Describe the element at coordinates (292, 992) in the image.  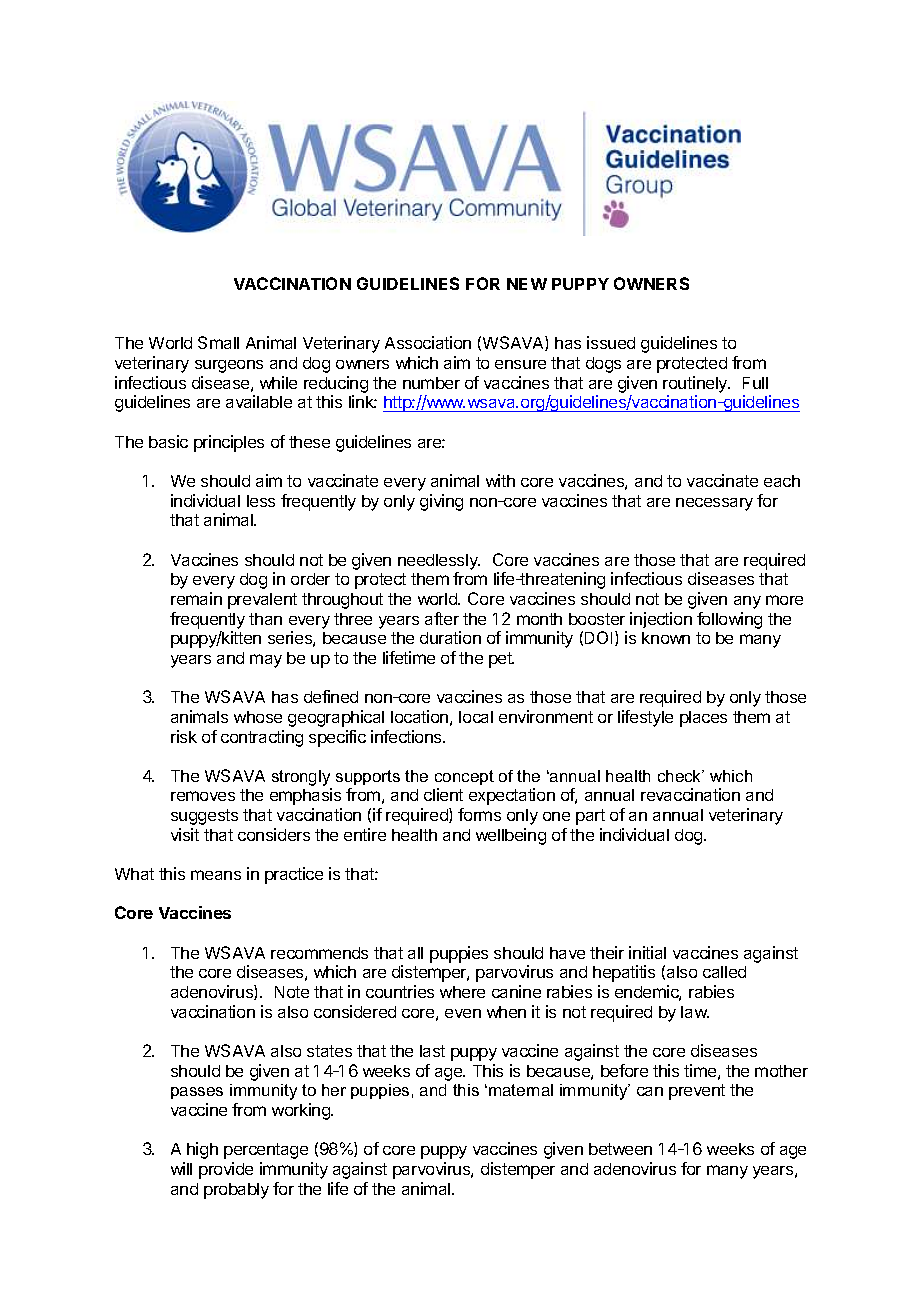
I see `Note` at that location.
